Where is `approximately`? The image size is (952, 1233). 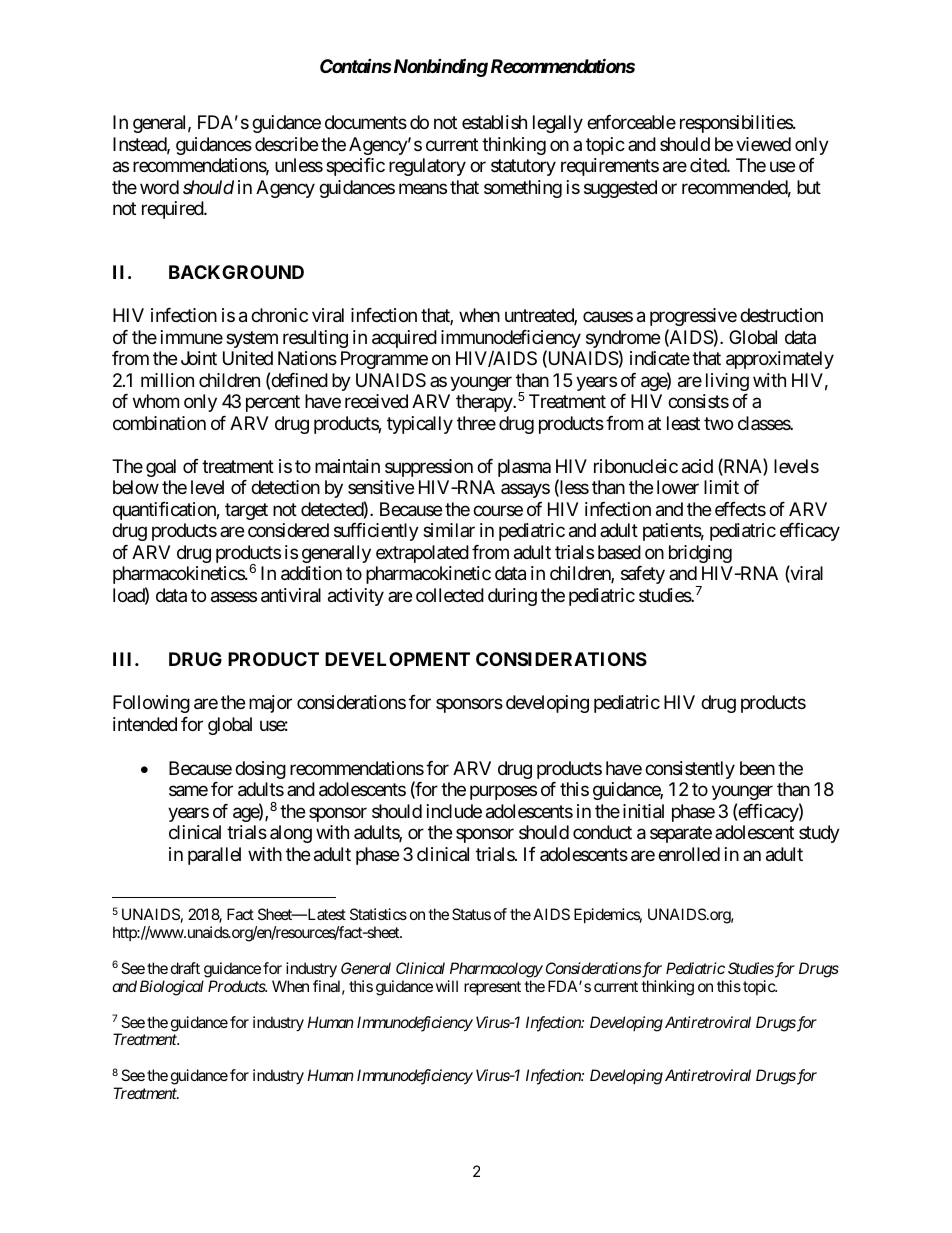 approximately is located at coordinates (780, 360).
